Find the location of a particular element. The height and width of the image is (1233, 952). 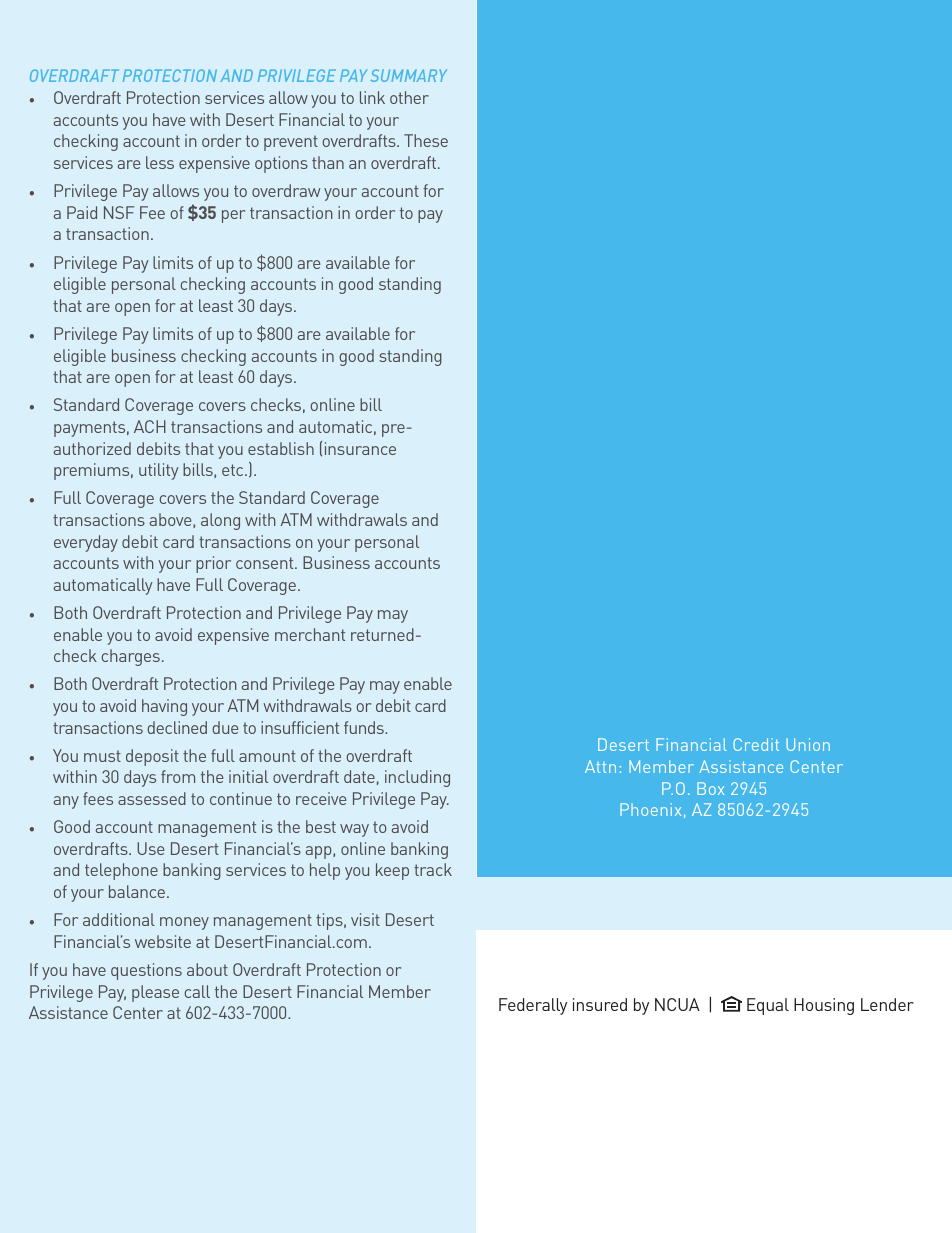

Union is located at coordinates (808, 744).
